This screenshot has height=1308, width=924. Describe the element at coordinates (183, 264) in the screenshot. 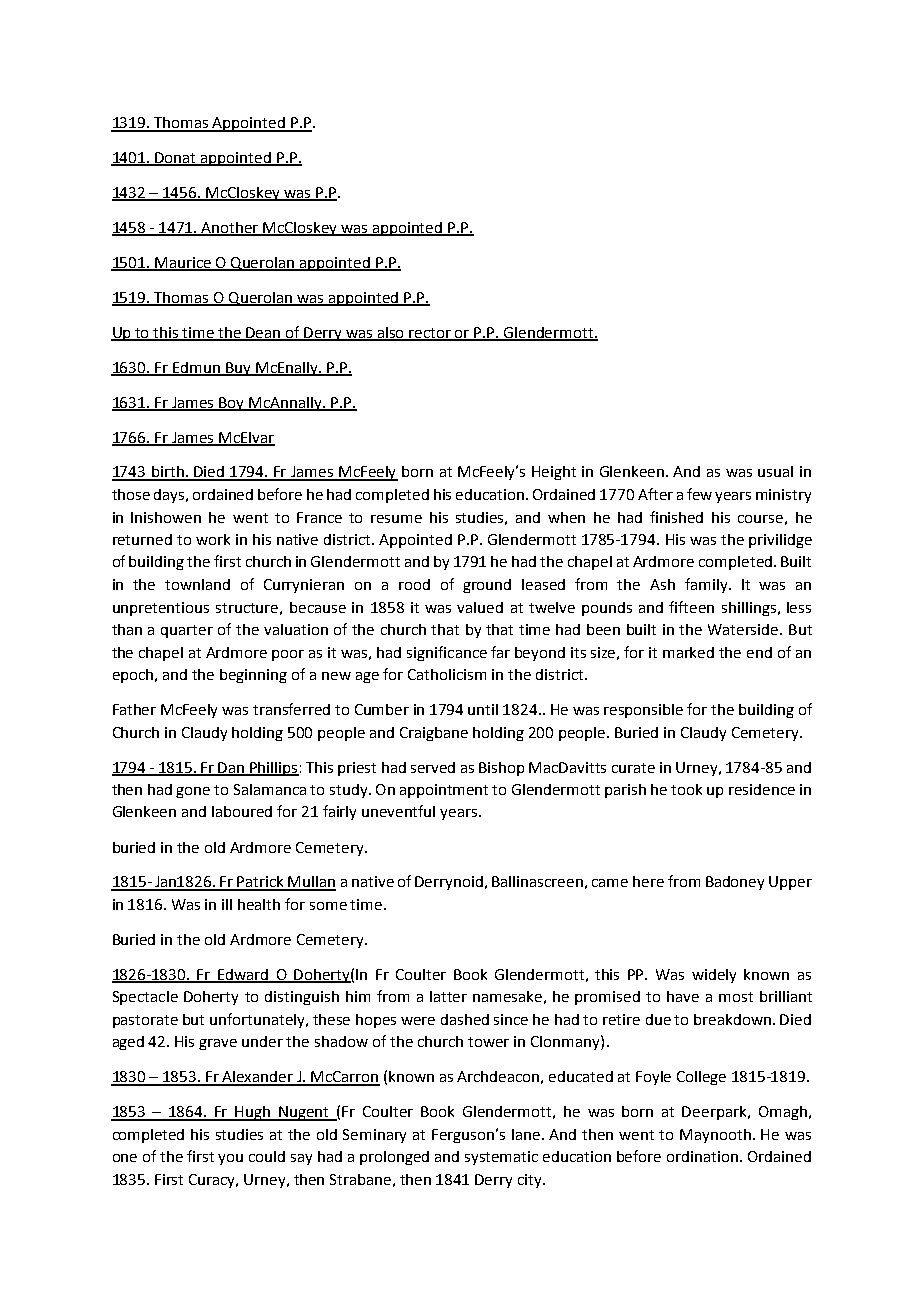

I see `Maurice` at that location.
